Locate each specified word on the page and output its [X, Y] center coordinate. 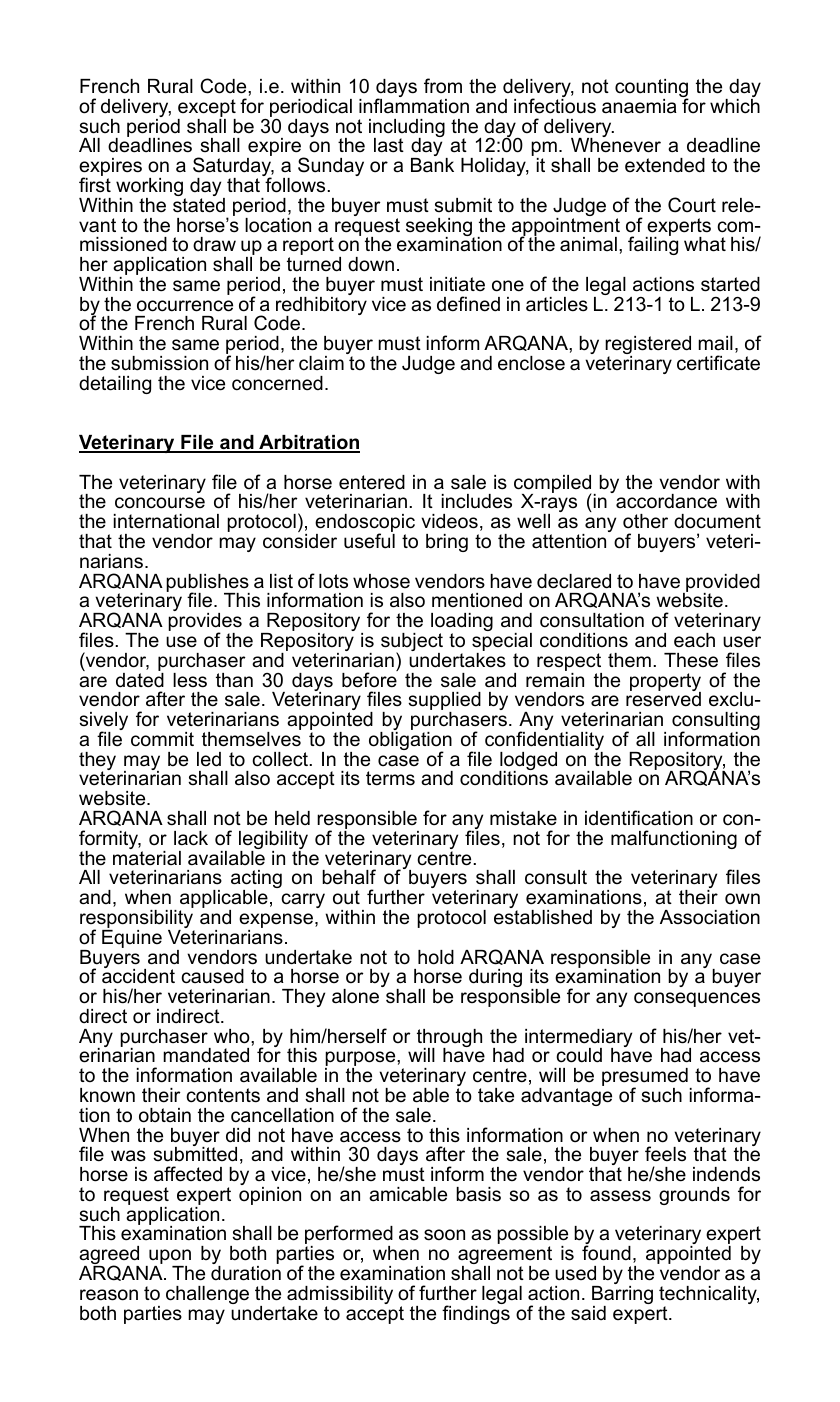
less [190, 680]
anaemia [639, 106]
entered [372, 482]
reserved [663, 698]
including [407, 129]
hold [436, 957]
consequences [697, 999]
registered [648, 346]
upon [169, 1258]
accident [138, 975]
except [207, 109]
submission [159, 363]
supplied [444, 702]
